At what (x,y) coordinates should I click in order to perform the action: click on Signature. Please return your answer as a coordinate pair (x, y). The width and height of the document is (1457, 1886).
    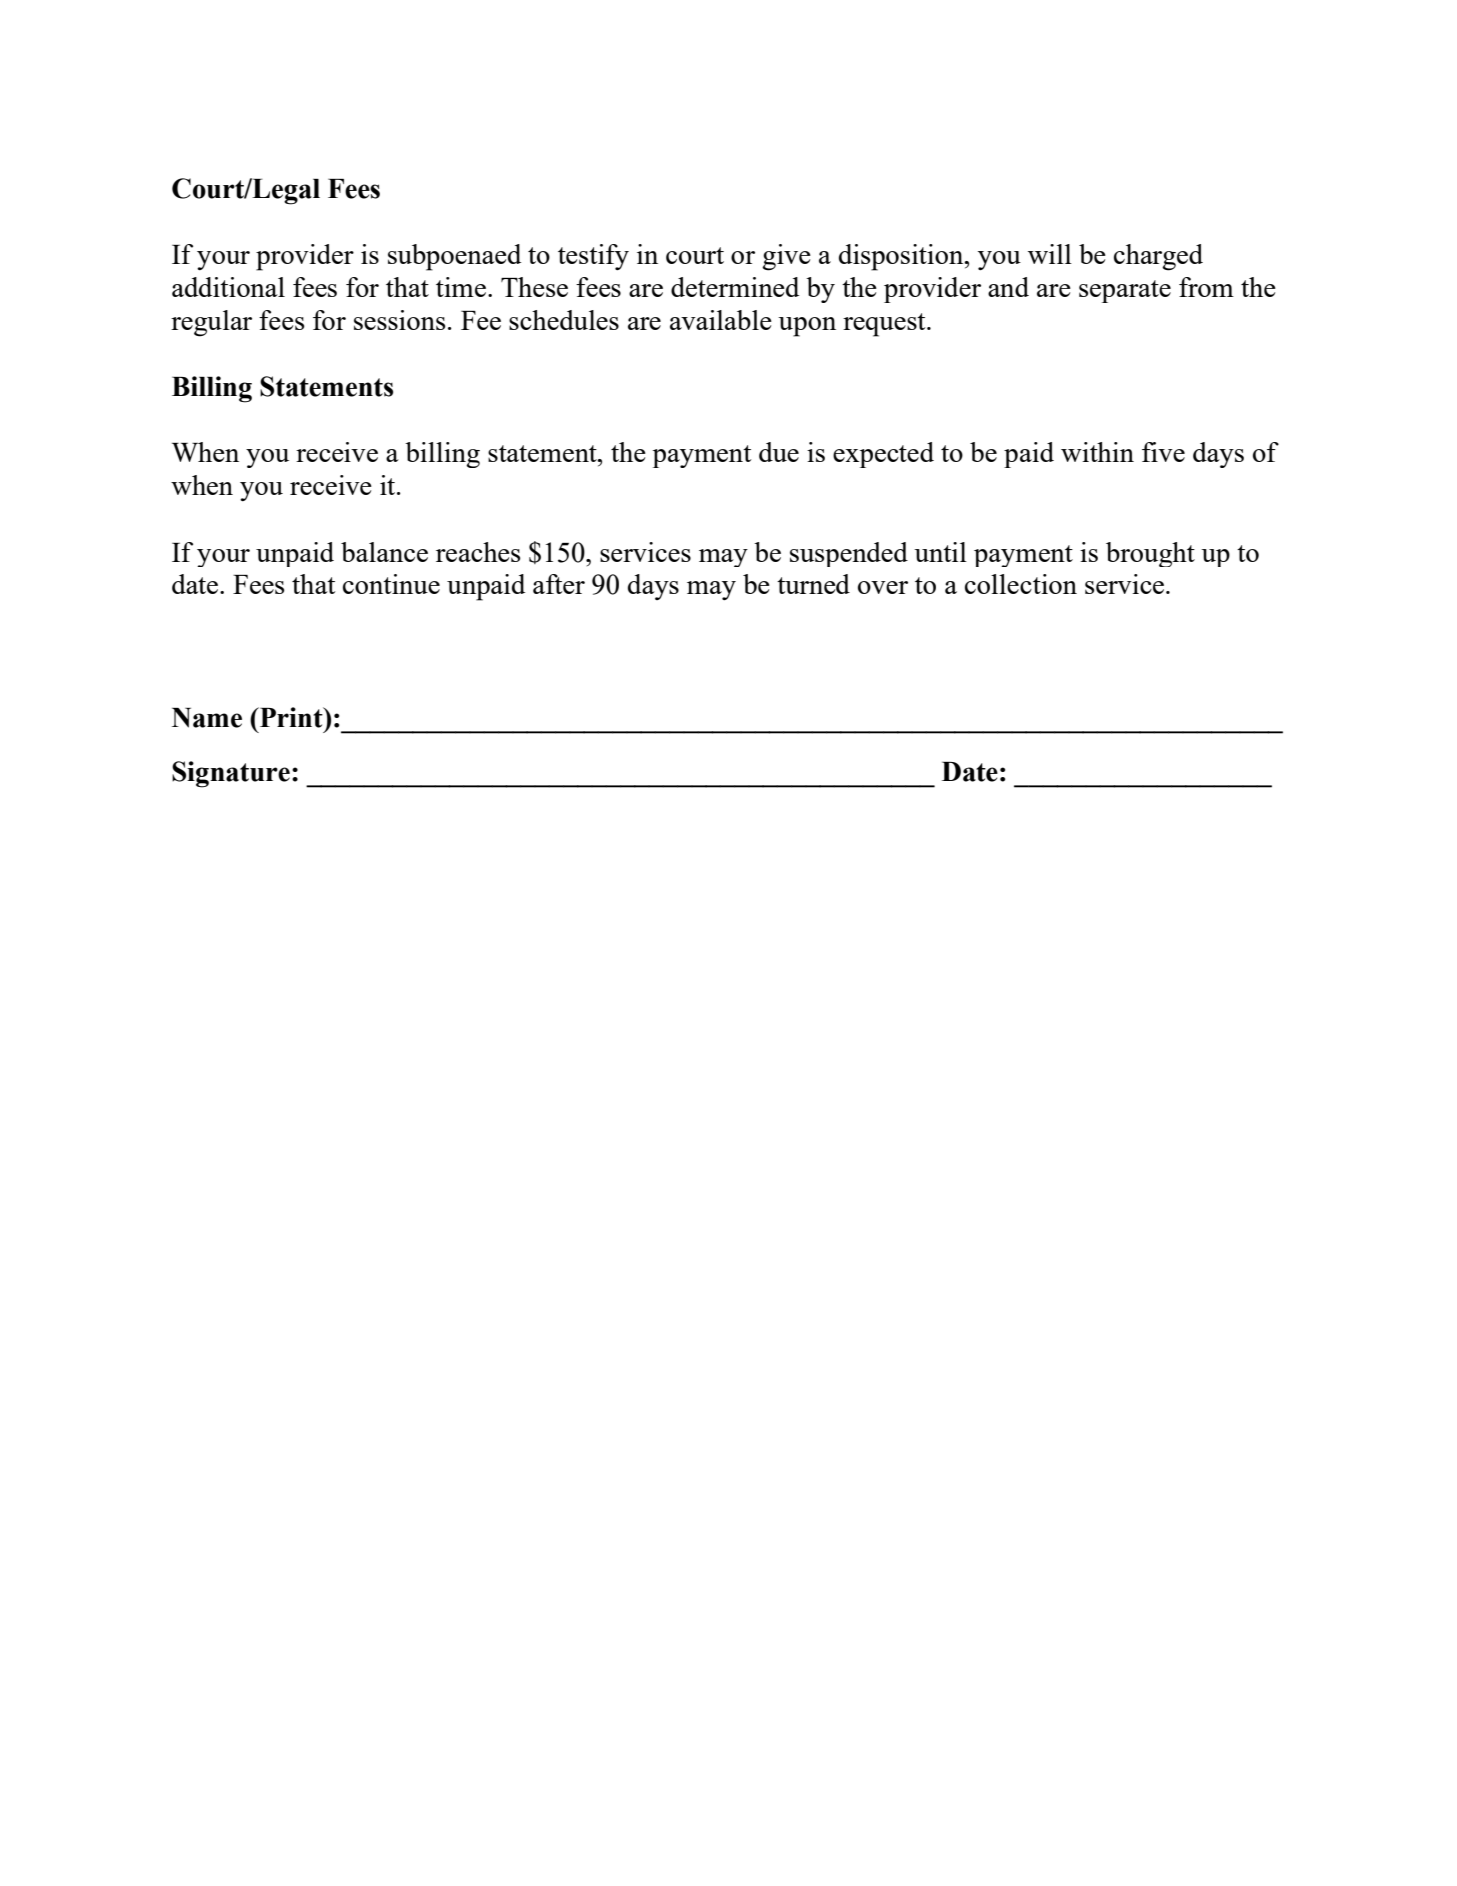
    Looking at the image, I should click on (231, 774).
